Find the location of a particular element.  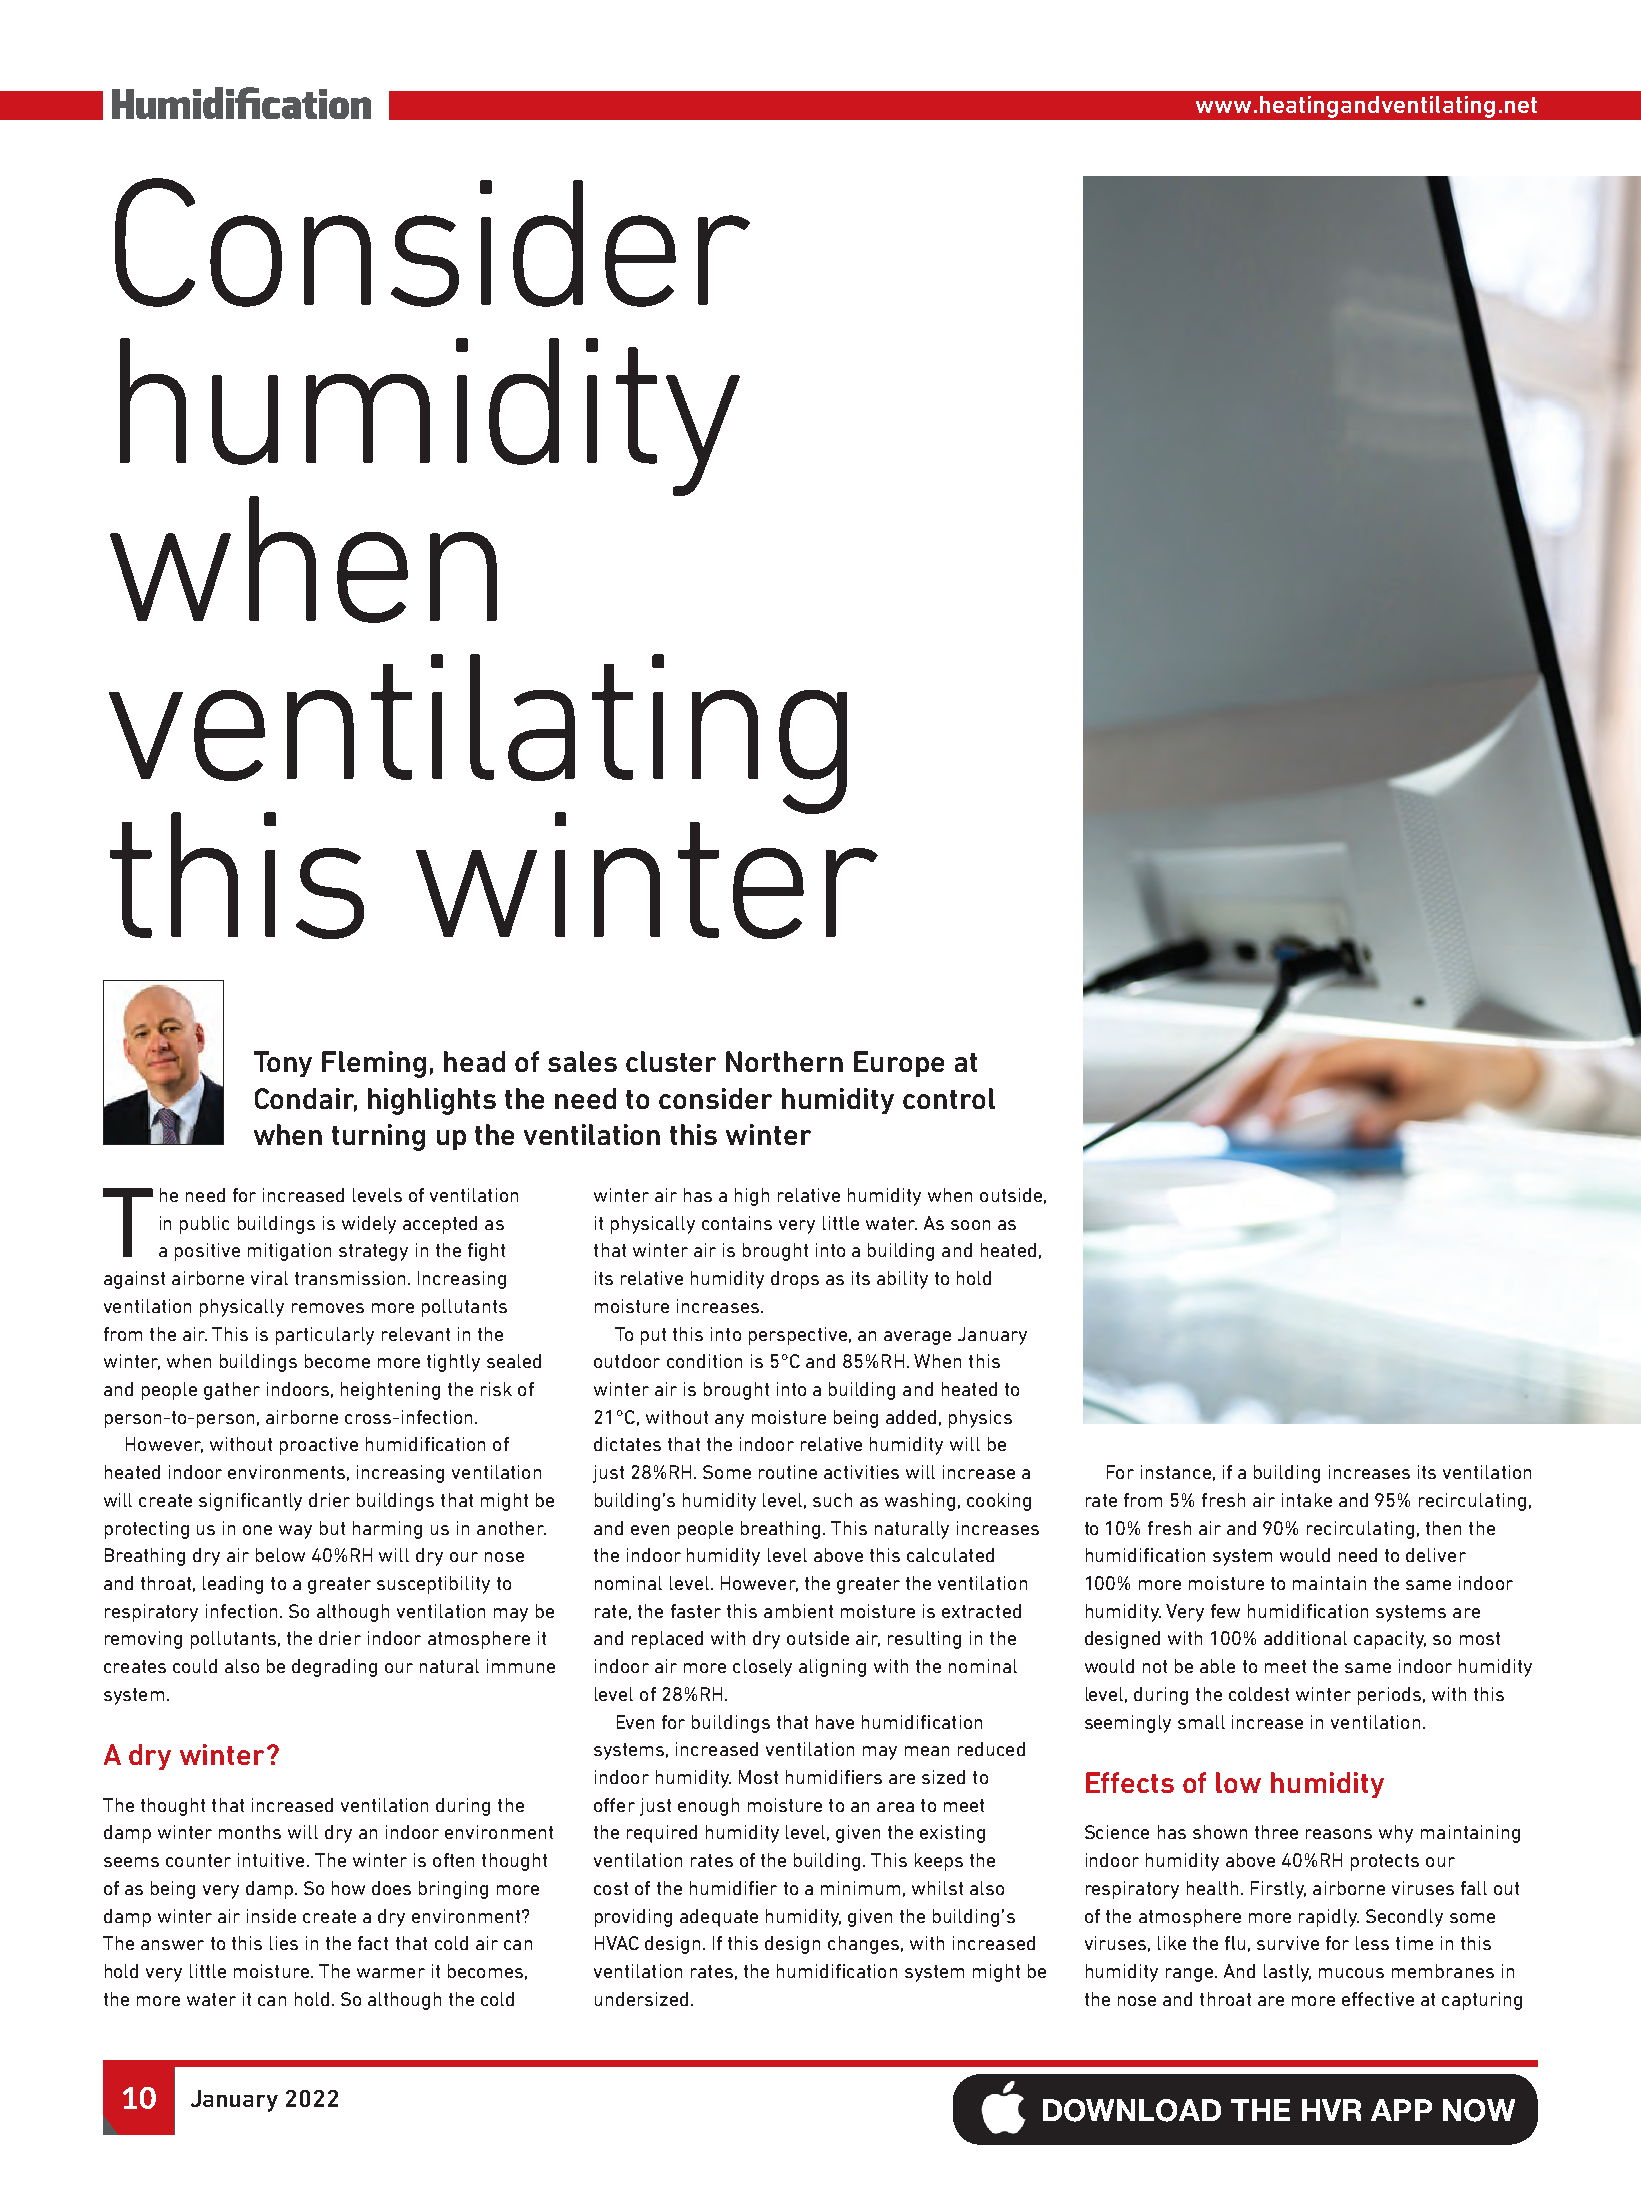

few is located at coordinates (1225, 1611).
